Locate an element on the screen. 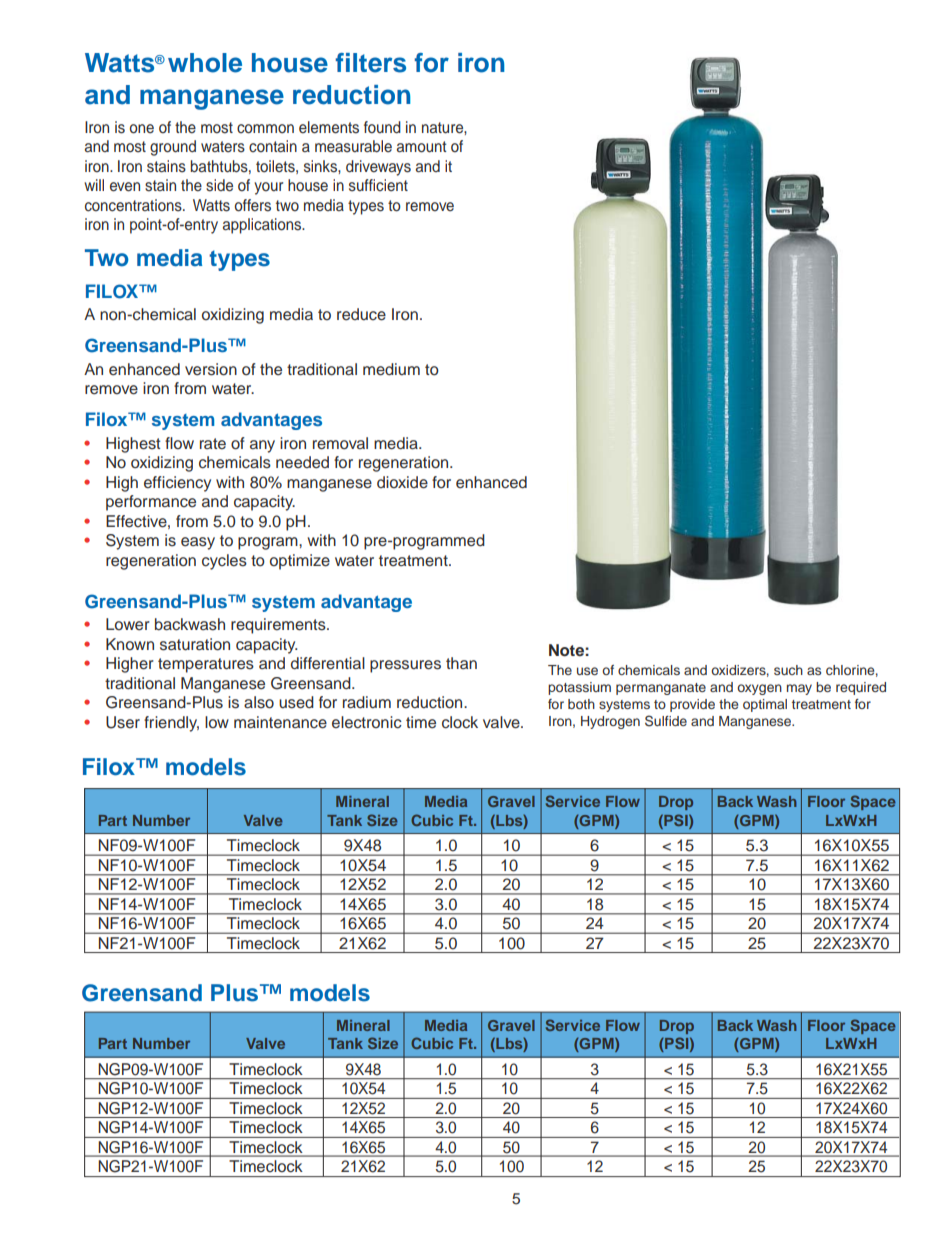  medium is located at coordinates (391, 369).
